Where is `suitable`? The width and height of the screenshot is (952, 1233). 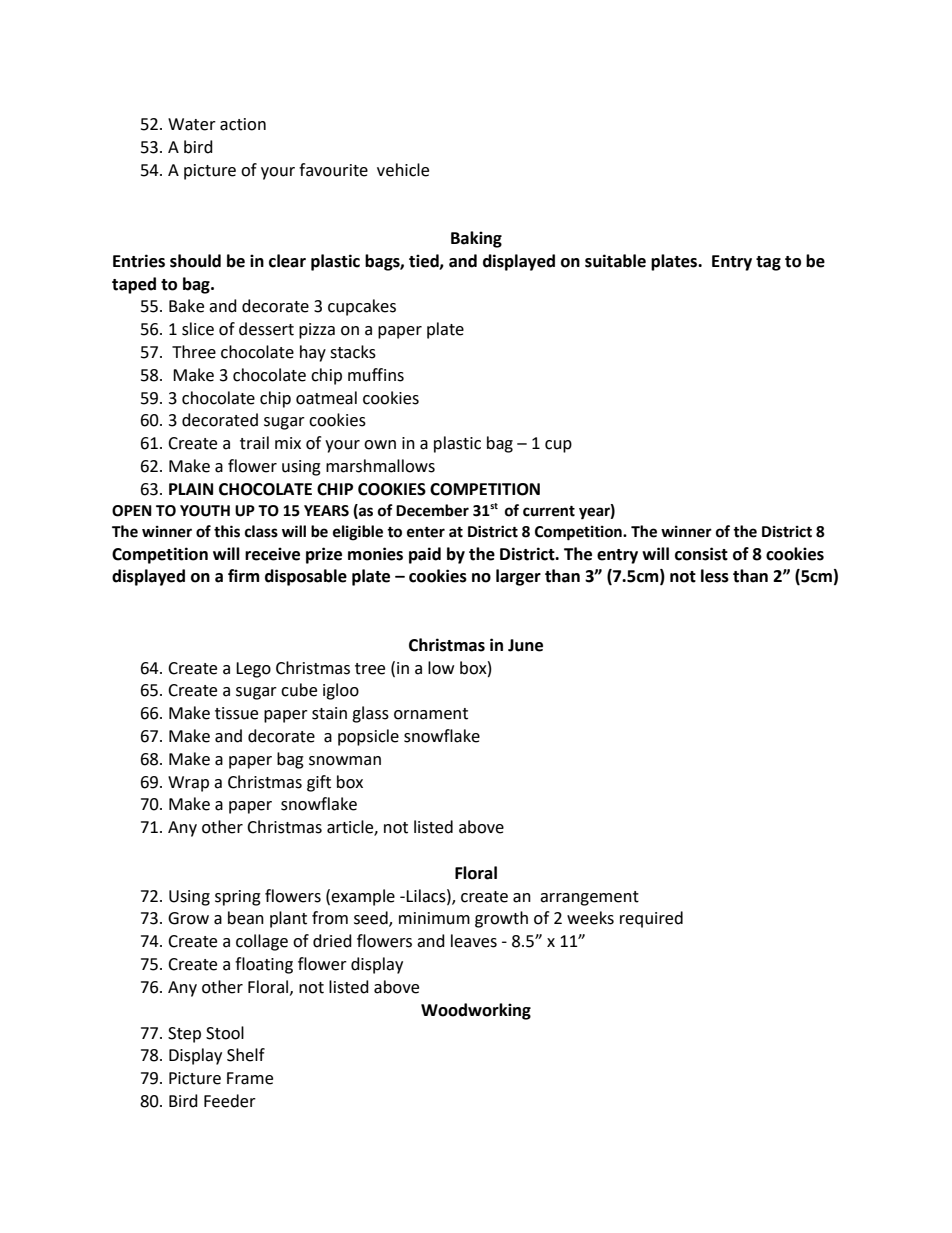 suitable is located at coordinates (615, 261).
